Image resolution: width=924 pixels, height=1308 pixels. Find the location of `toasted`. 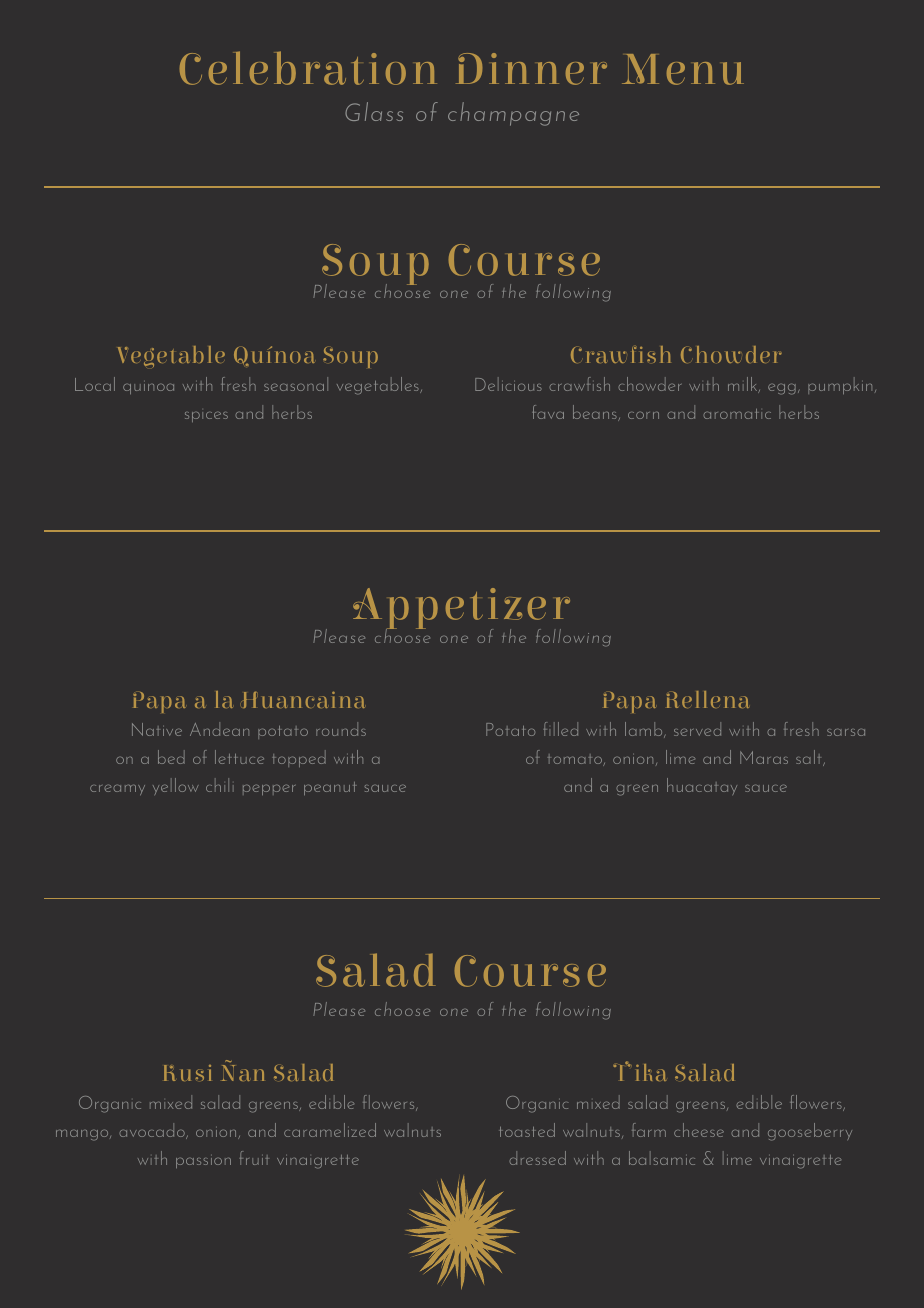

toasted is located at coordinates (527, 1130).
